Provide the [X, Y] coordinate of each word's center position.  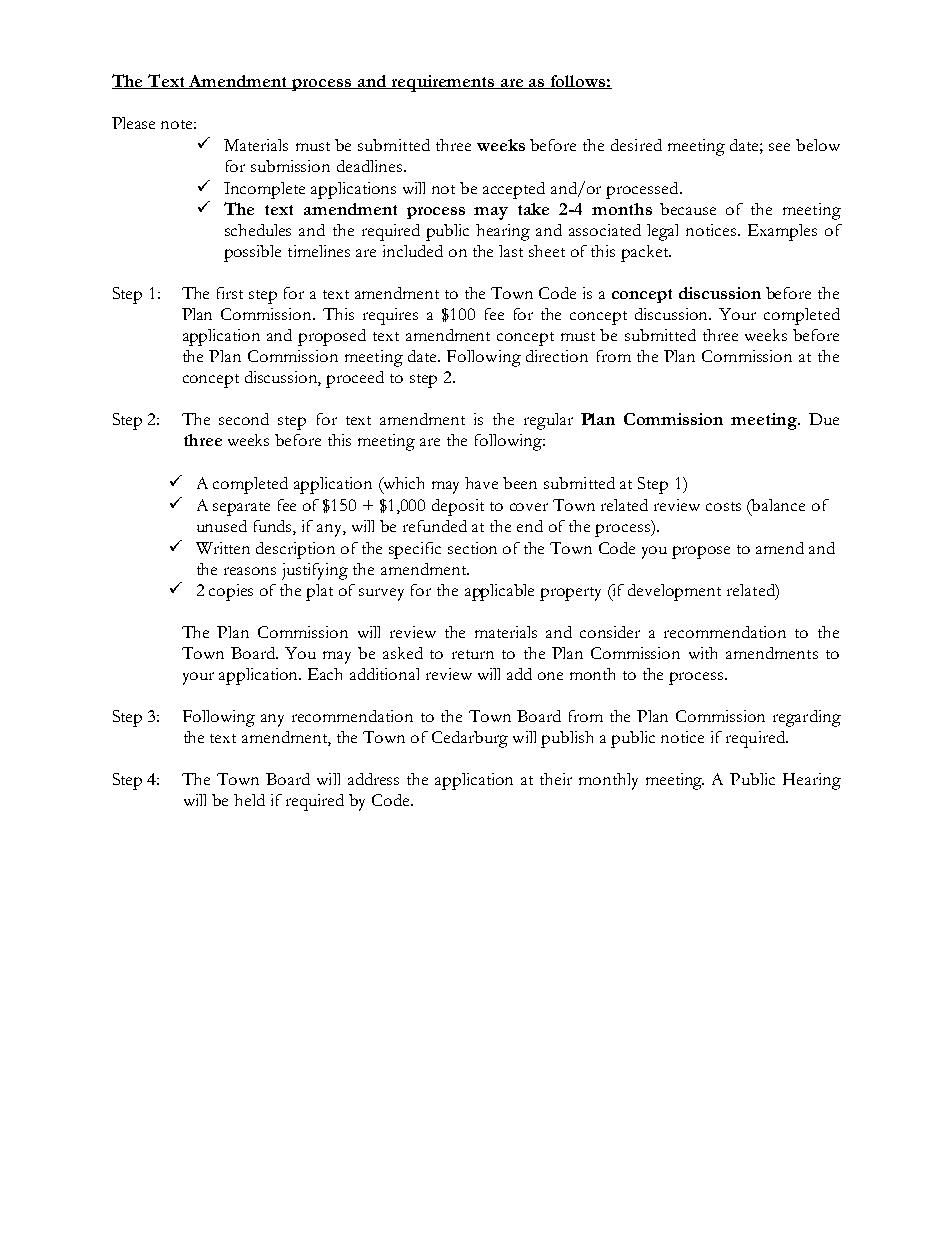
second [244, 419]
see [779, 147]
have [481, 483]
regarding [807, 718]
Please [133, 123]
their [556, 779]
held [249, 800]
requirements [443, 83]
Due [824, 419]
